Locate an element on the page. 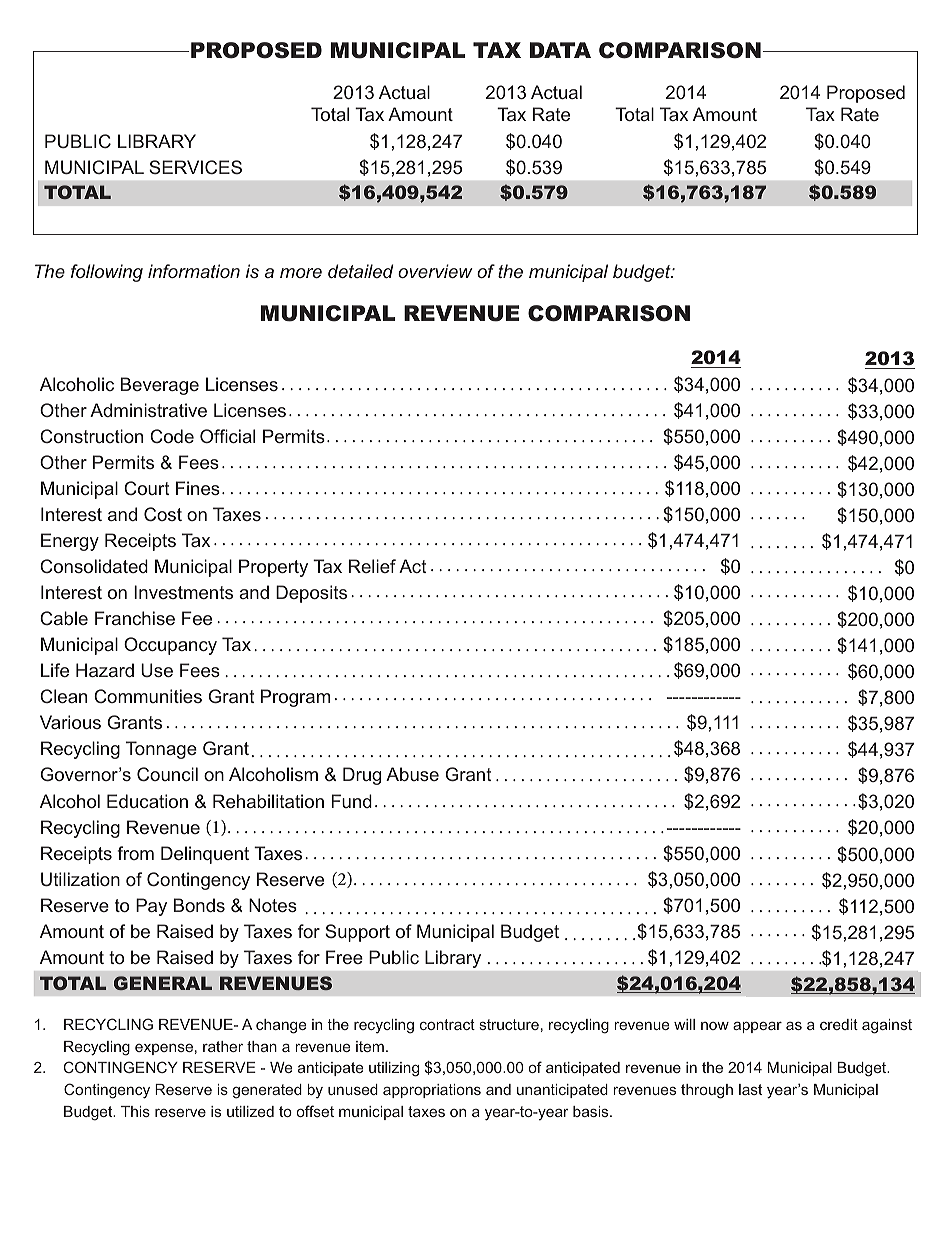 The height and width of the page is (1233, 952). overview is located at coordinates (435, 271).
